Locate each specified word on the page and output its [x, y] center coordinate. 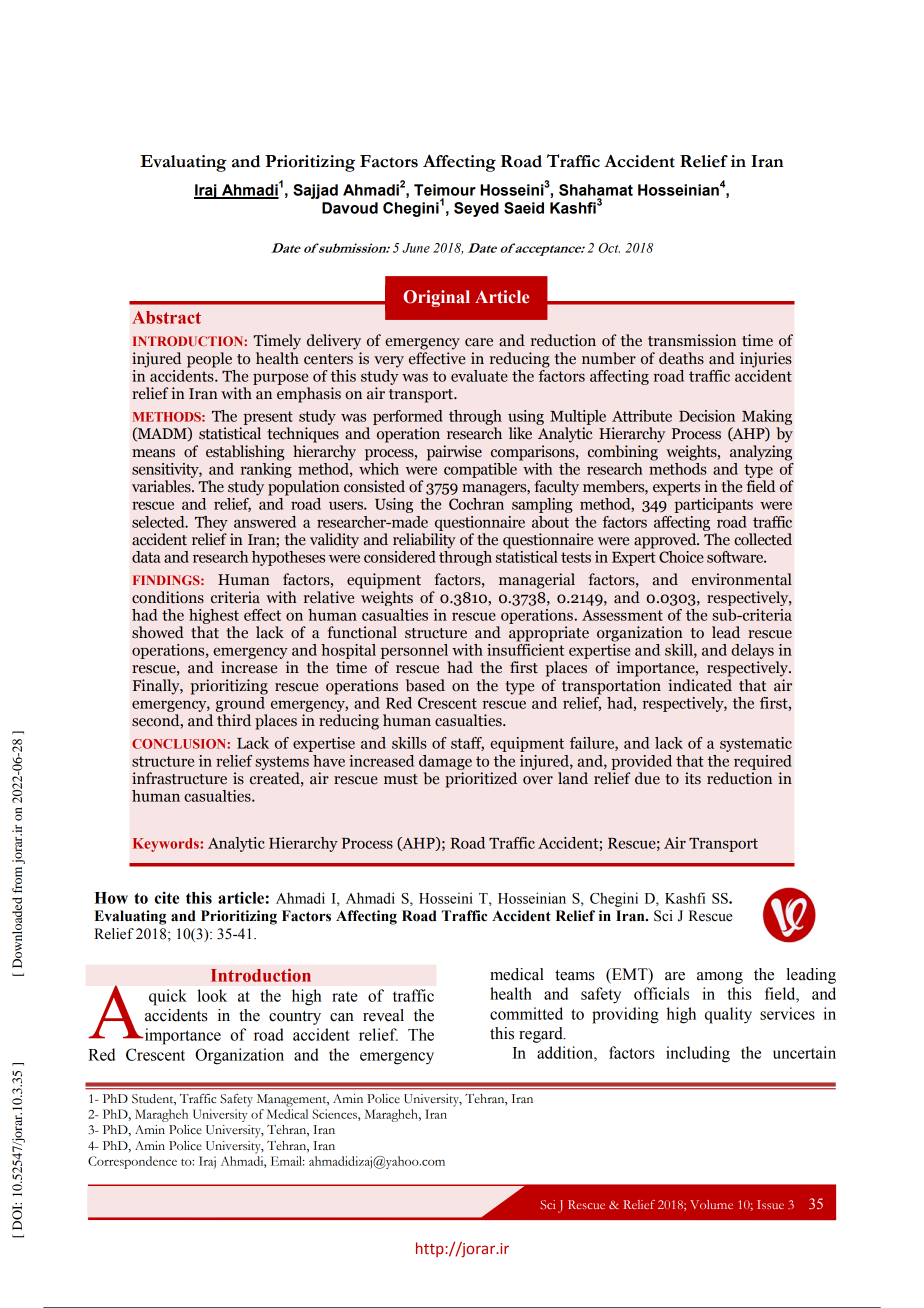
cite [167, 897]
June [416, 248]
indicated [700, 685]
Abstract [166, 317]
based [425, 685]
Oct [609, 248]
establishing [245, 453]
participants [713, 505]
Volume [711, 1204]
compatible [480, 470]
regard [542, 1035]
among [720, 978]
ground [240, 703]
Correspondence [132, 1162]
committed [526, 1013]
